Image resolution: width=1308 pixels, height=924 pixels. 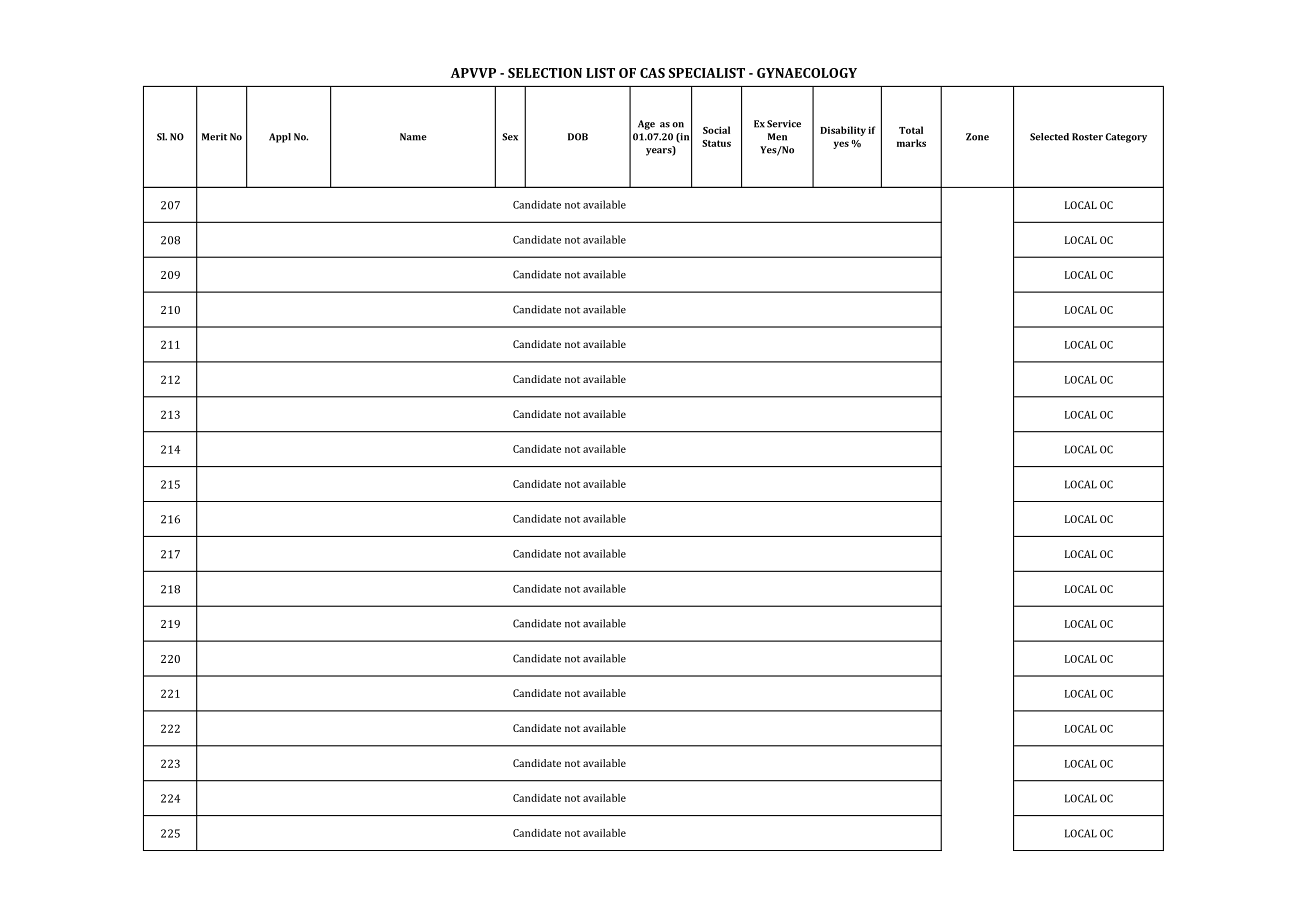 I want to click on GYNAECOLOGY, so click(x=807, y=73).
